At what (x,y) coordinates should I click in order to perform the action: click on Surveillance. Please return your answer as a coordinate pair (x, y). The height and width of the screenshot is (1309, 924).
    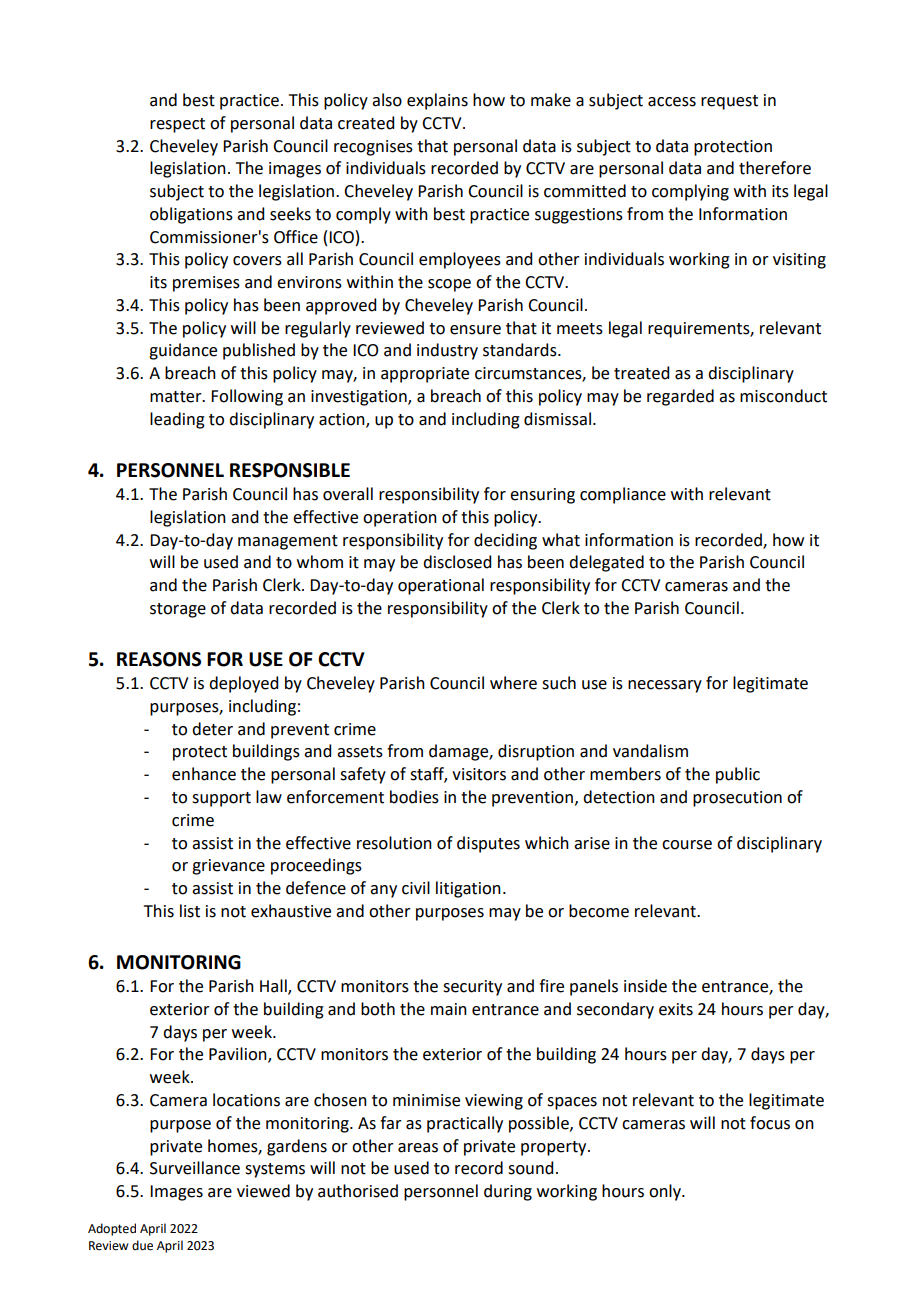
    Looking at the image, I should click on (195, 1168).
